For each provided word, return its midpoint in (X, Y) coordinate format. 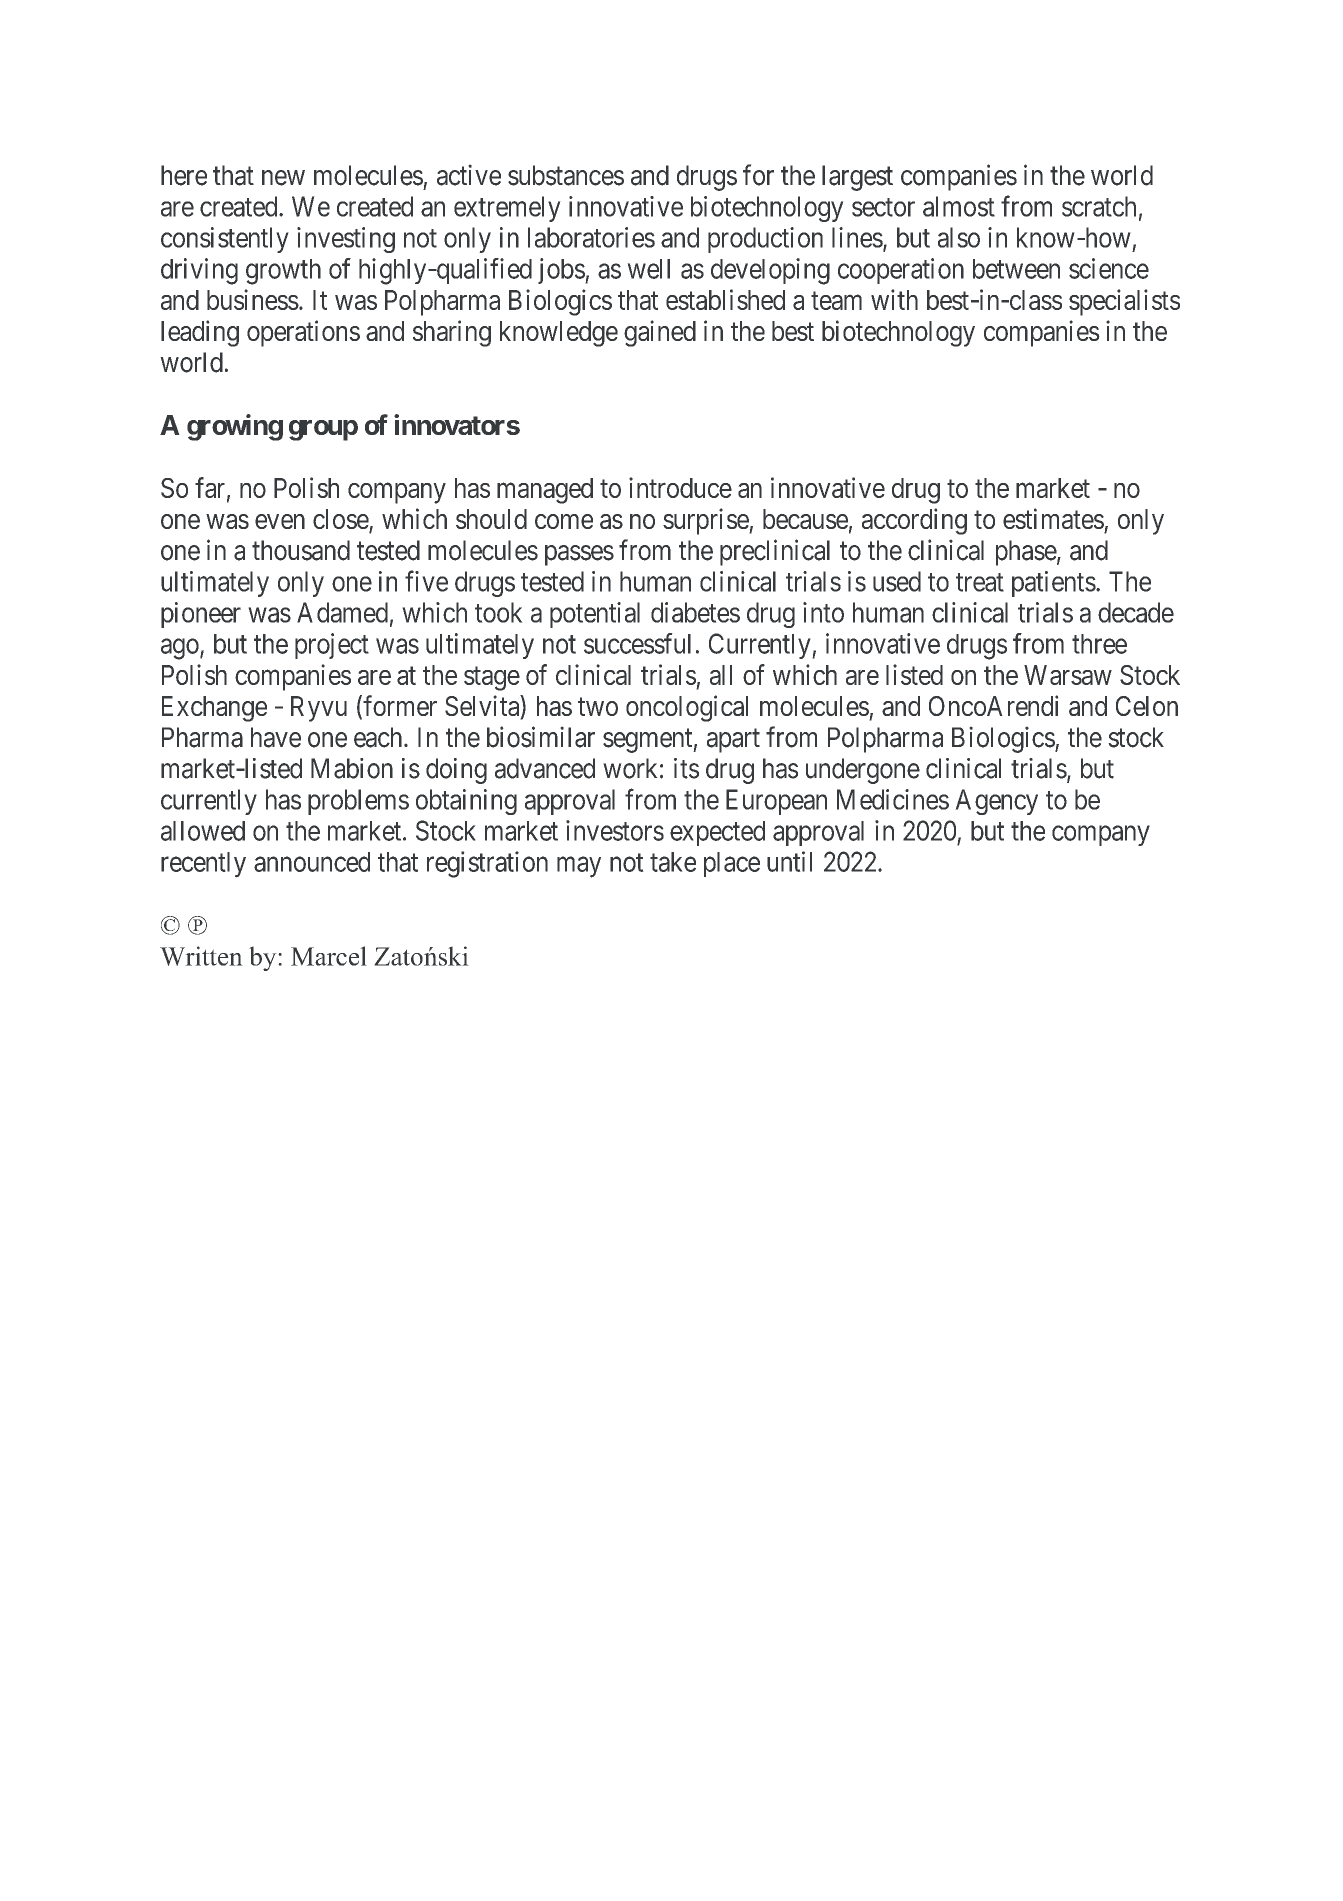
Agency (996, 802)
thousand (301, 550)
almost (959, 206)
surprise (706, 521)
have (276, 737)
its (686, 768)
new (283, 178)
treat (980, 582)
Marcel (329, 956)
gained (660, 333)
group (323, 430)
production (765, 240)
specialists (1124, 302)
